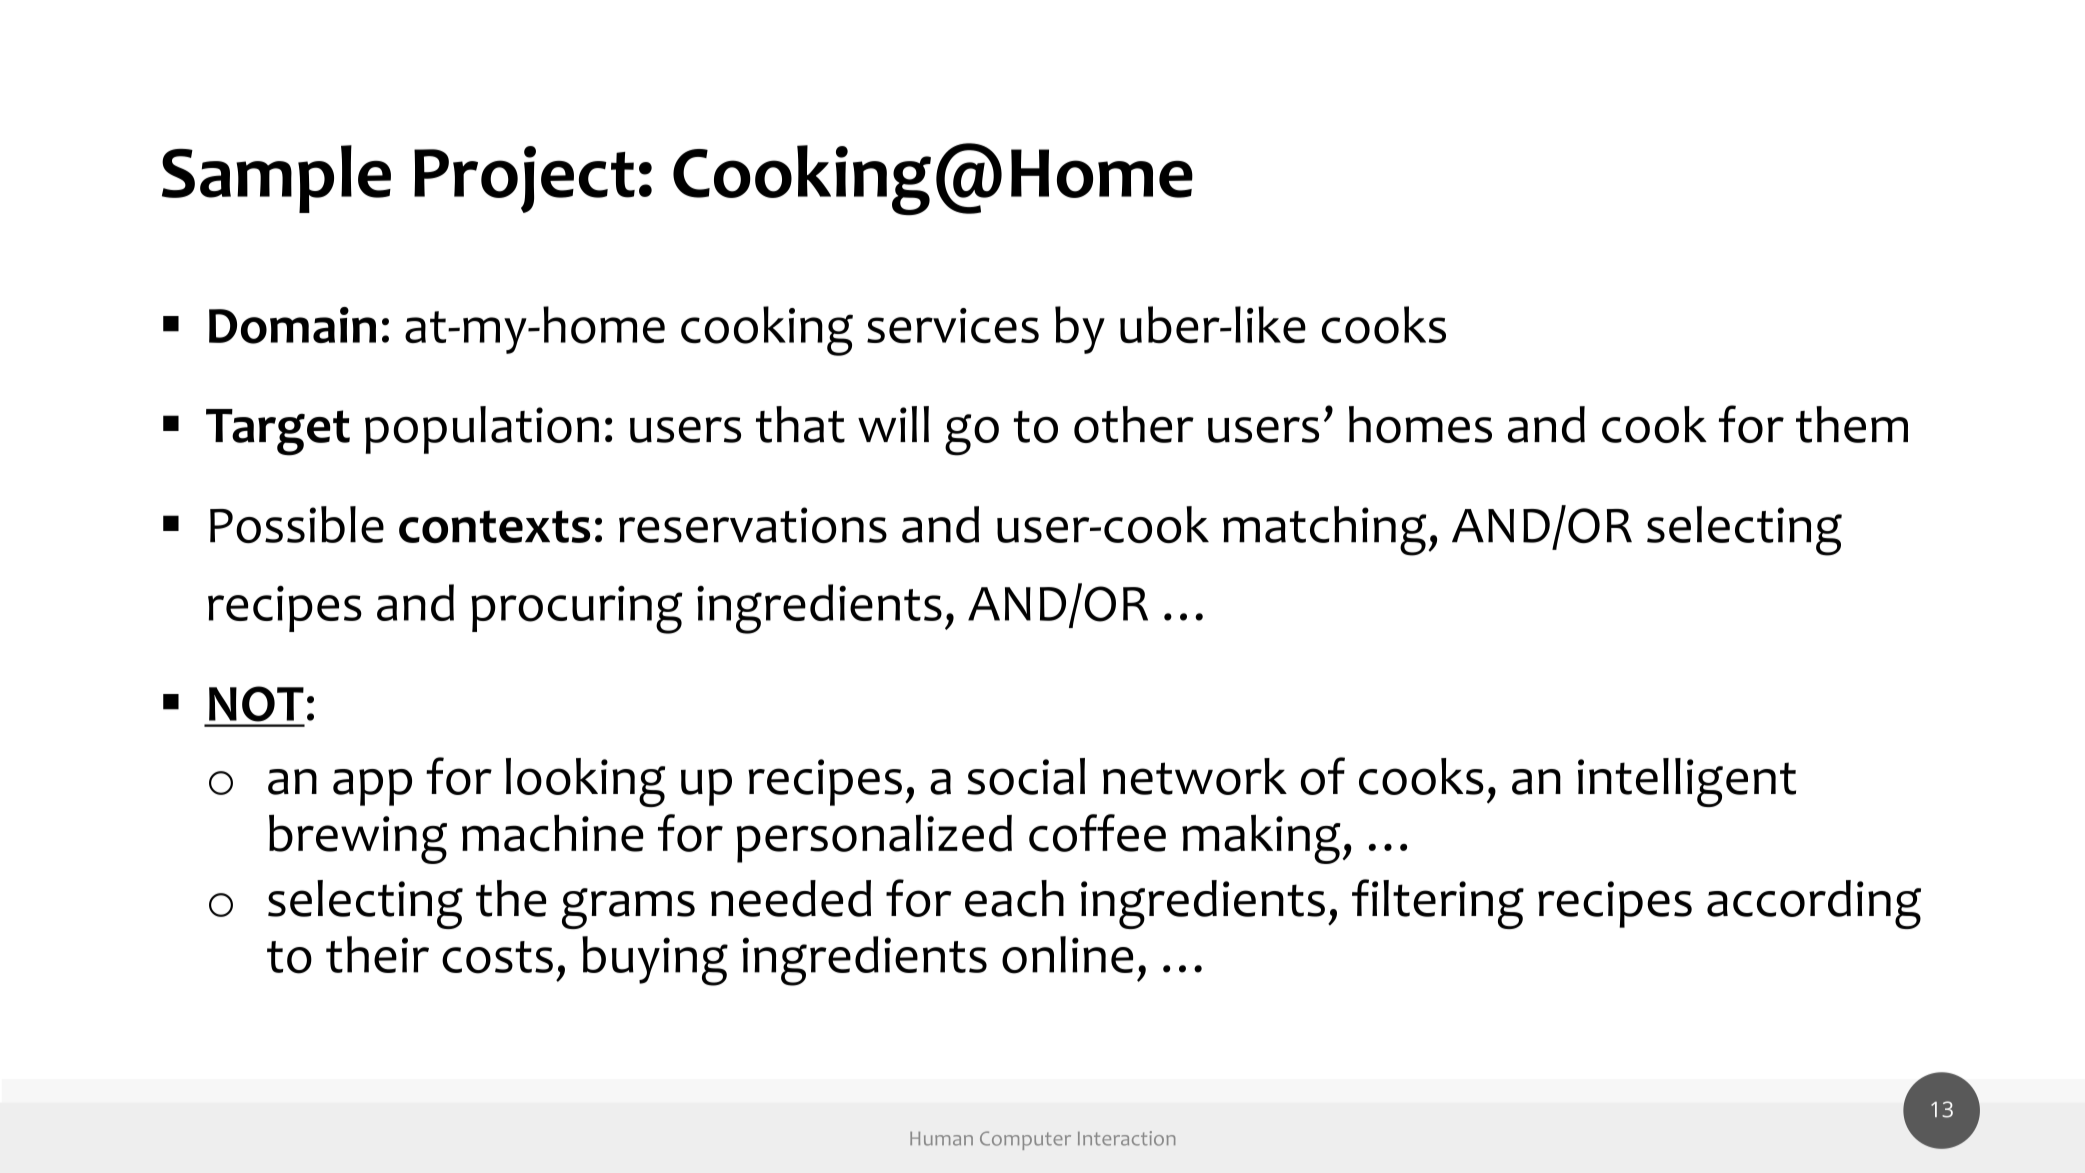 The width and height of the screenshot is (2085, 1173). Describe the element at coordinates (1126, 1138) in the screenshot. I see `Interaction` at that location.
